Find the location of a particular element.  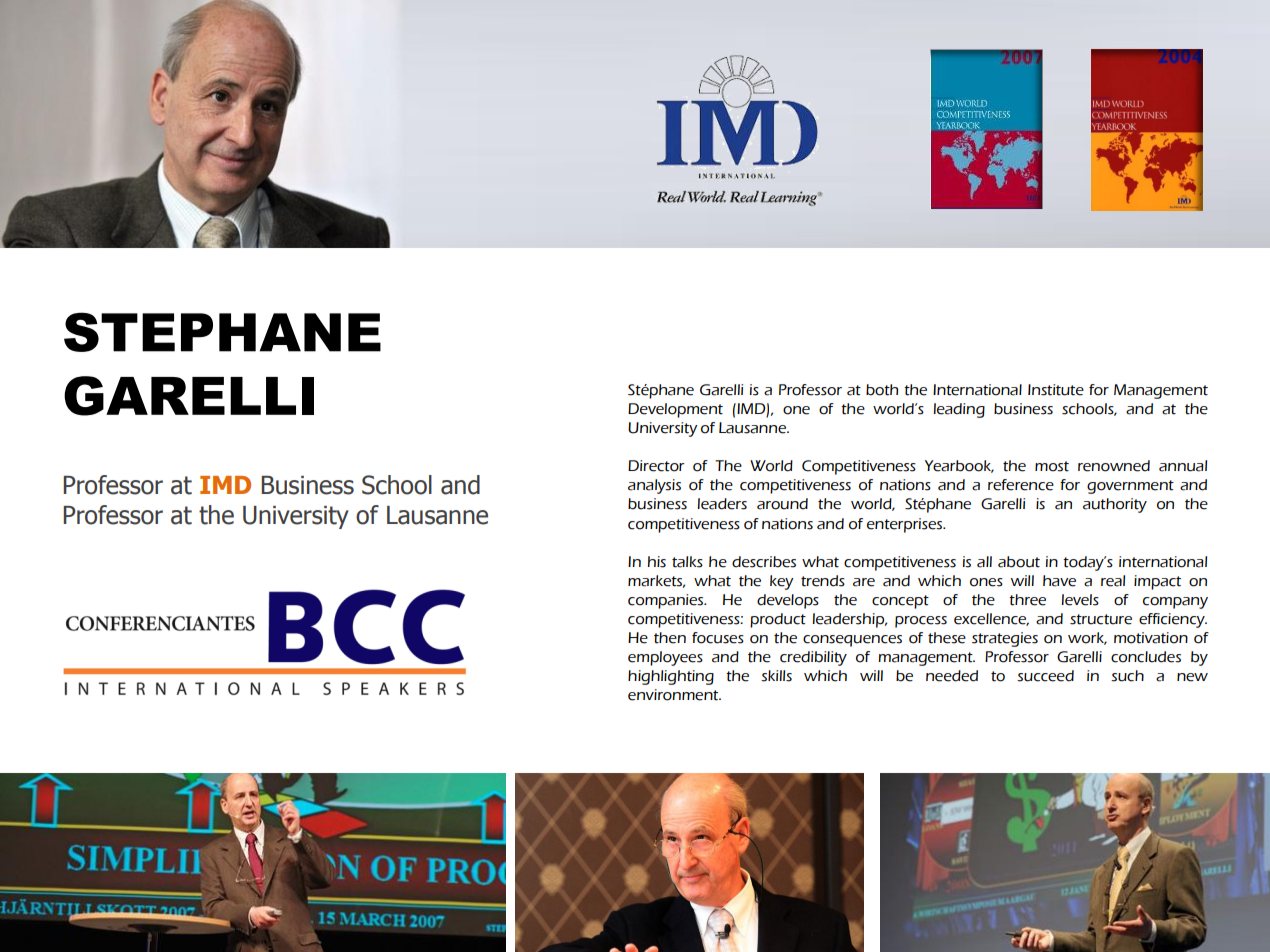

reference is located at coordinates (1021, 485).
